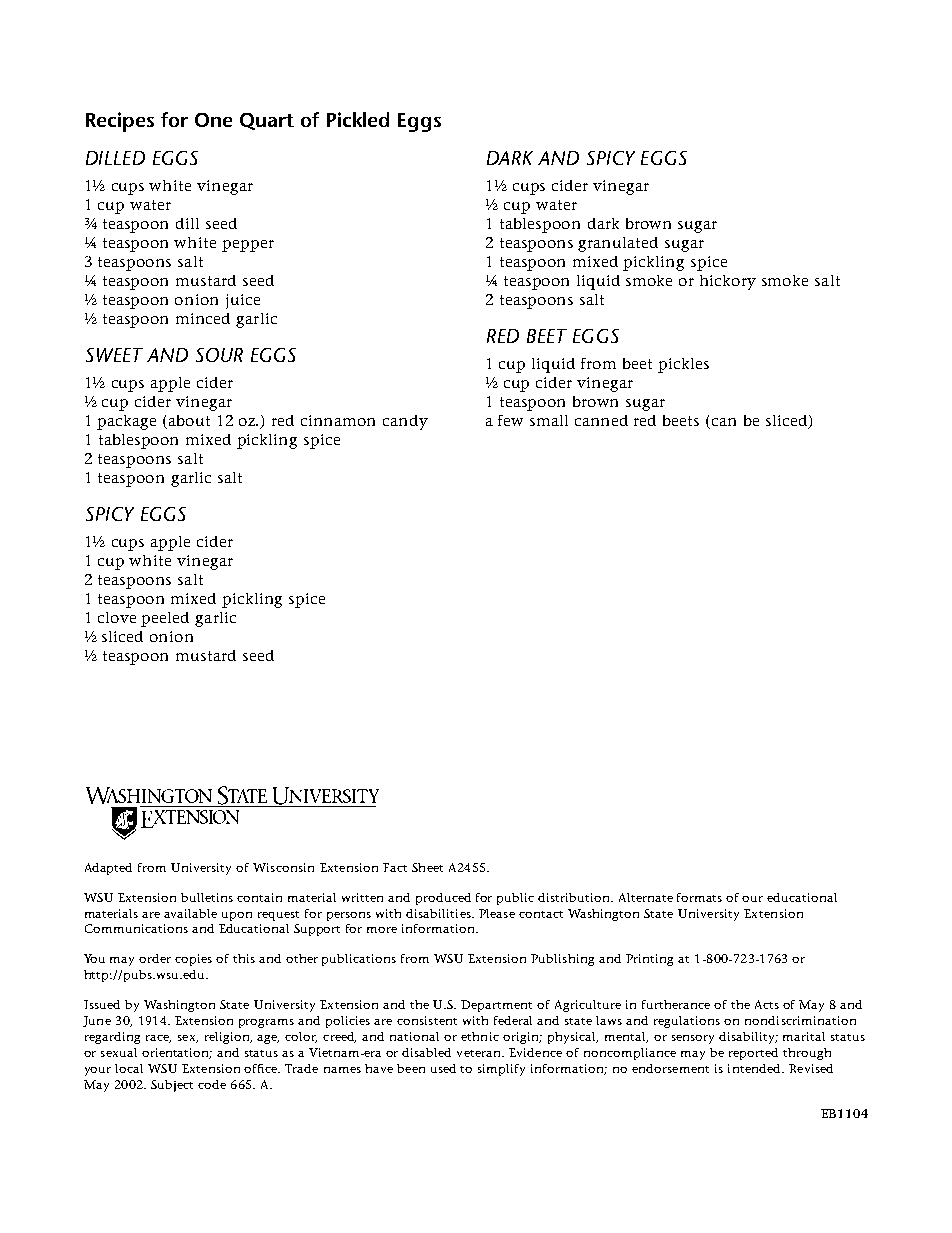 This document has height=1233, width=952. I want to click on canned, so click(601, 420).
